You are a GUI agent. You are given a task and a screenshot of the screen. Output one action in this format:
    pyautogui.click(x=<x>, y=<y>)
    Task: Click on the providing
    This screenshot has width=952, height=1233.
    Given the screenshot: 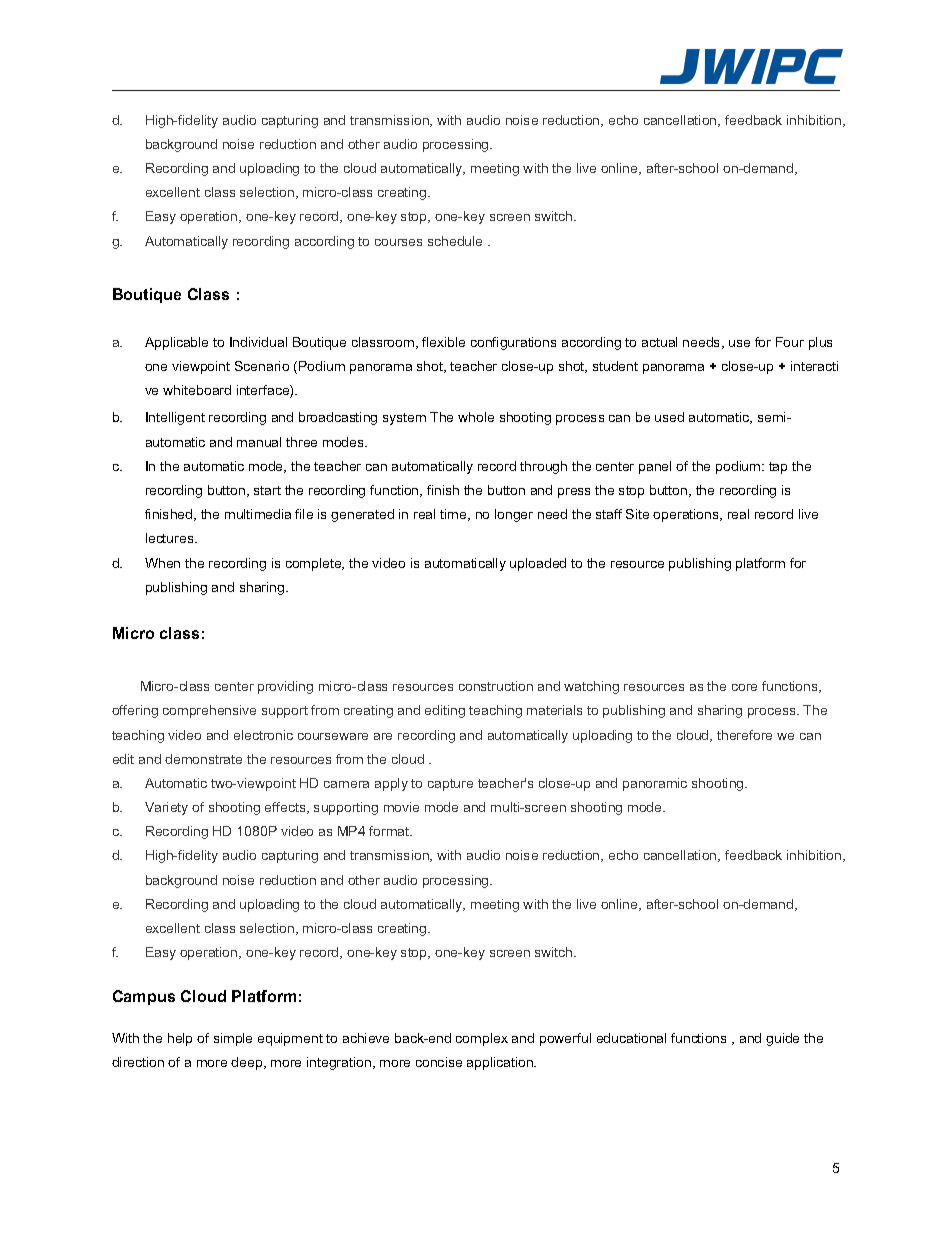 What is the action you would take?
    pyautogui.click(x=285, y=687)
